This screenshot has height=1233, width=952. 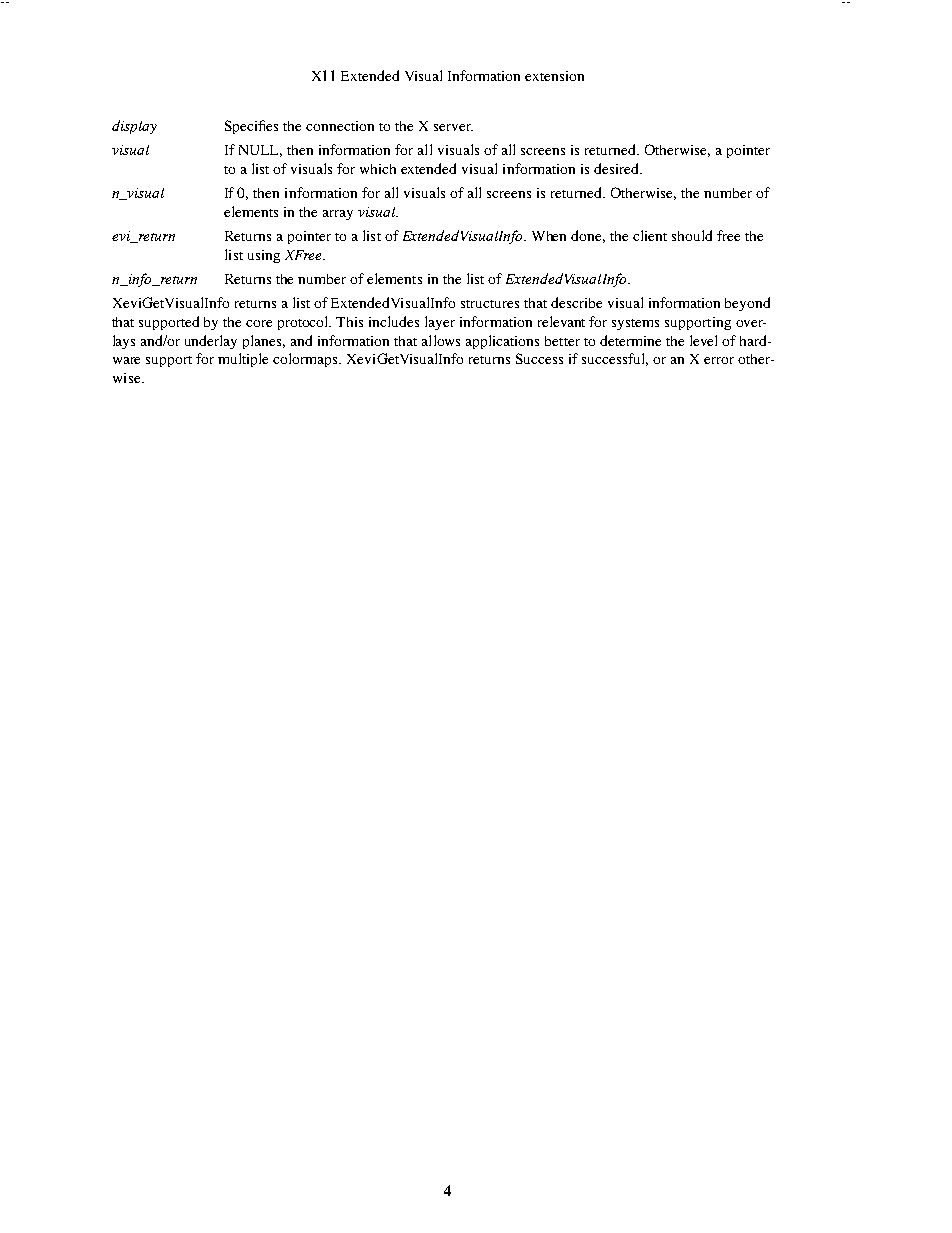 I want to click on Specifies, so click(x=251, y=127).
